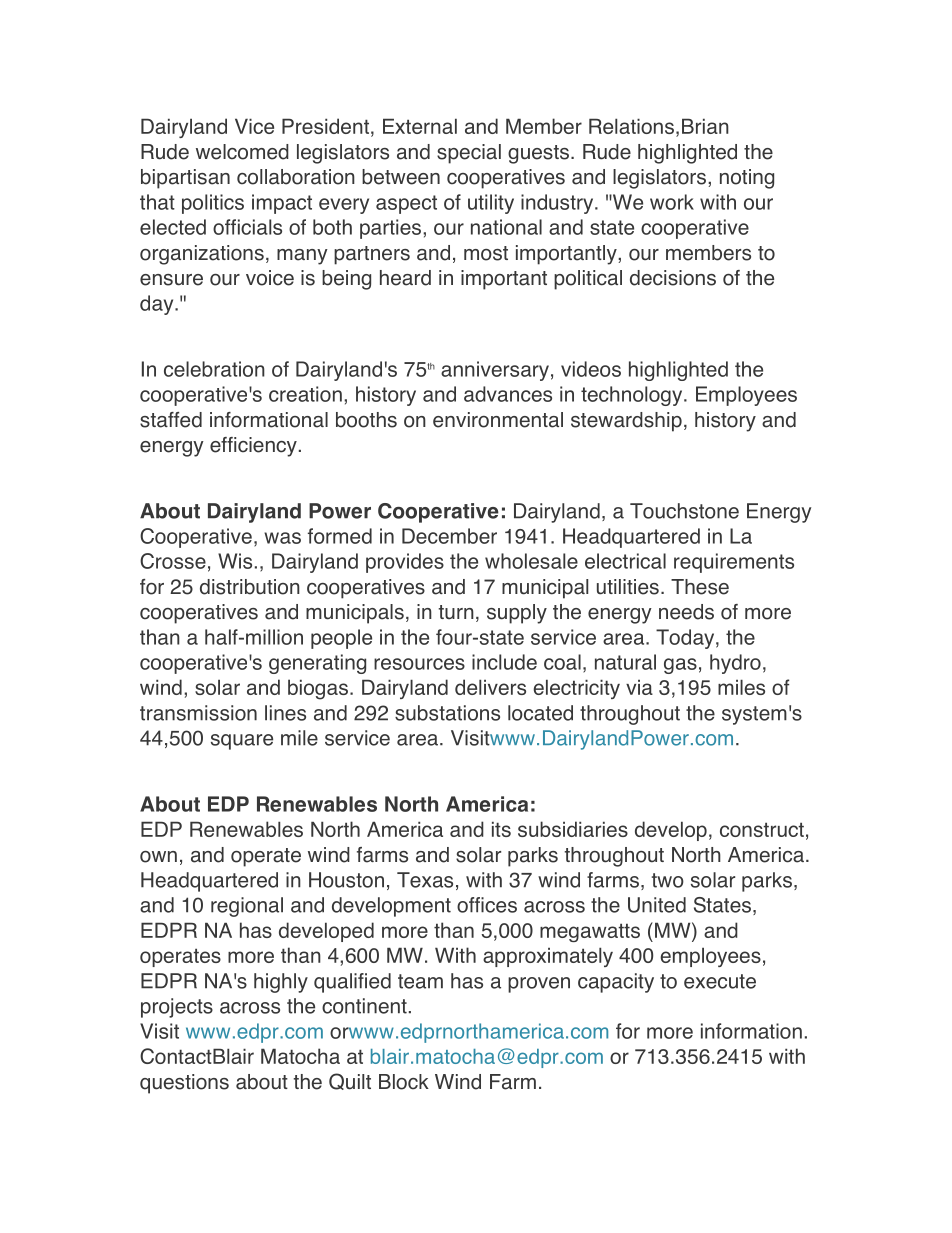 This page has width=952, height=1233. What do you see at coordinates (250, 587) in the page?
I see `distribution` at bounding box center [250, 587].
